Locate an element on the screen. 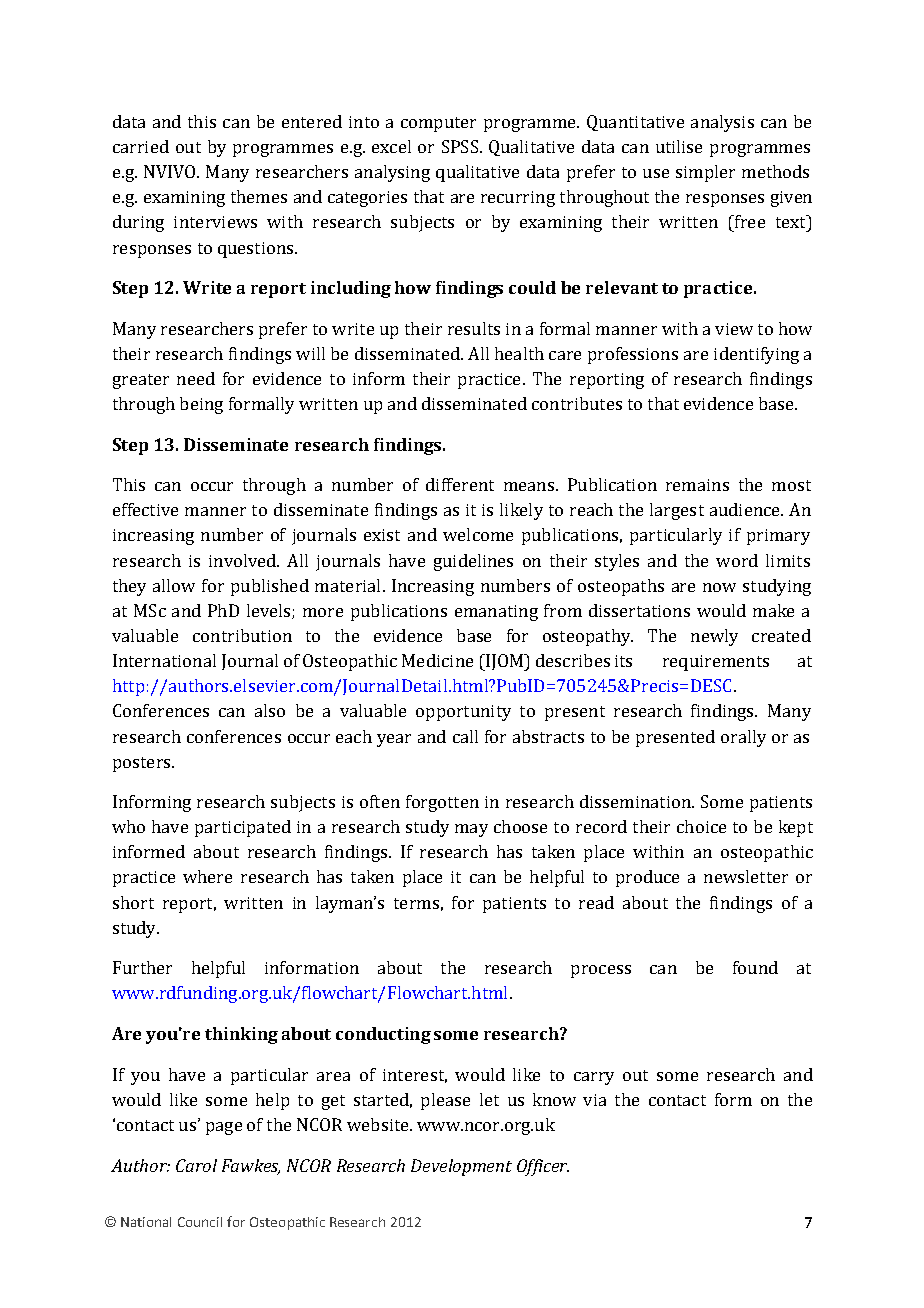 The image size is (924, 1308). where is located at coordinates (207, 876).
